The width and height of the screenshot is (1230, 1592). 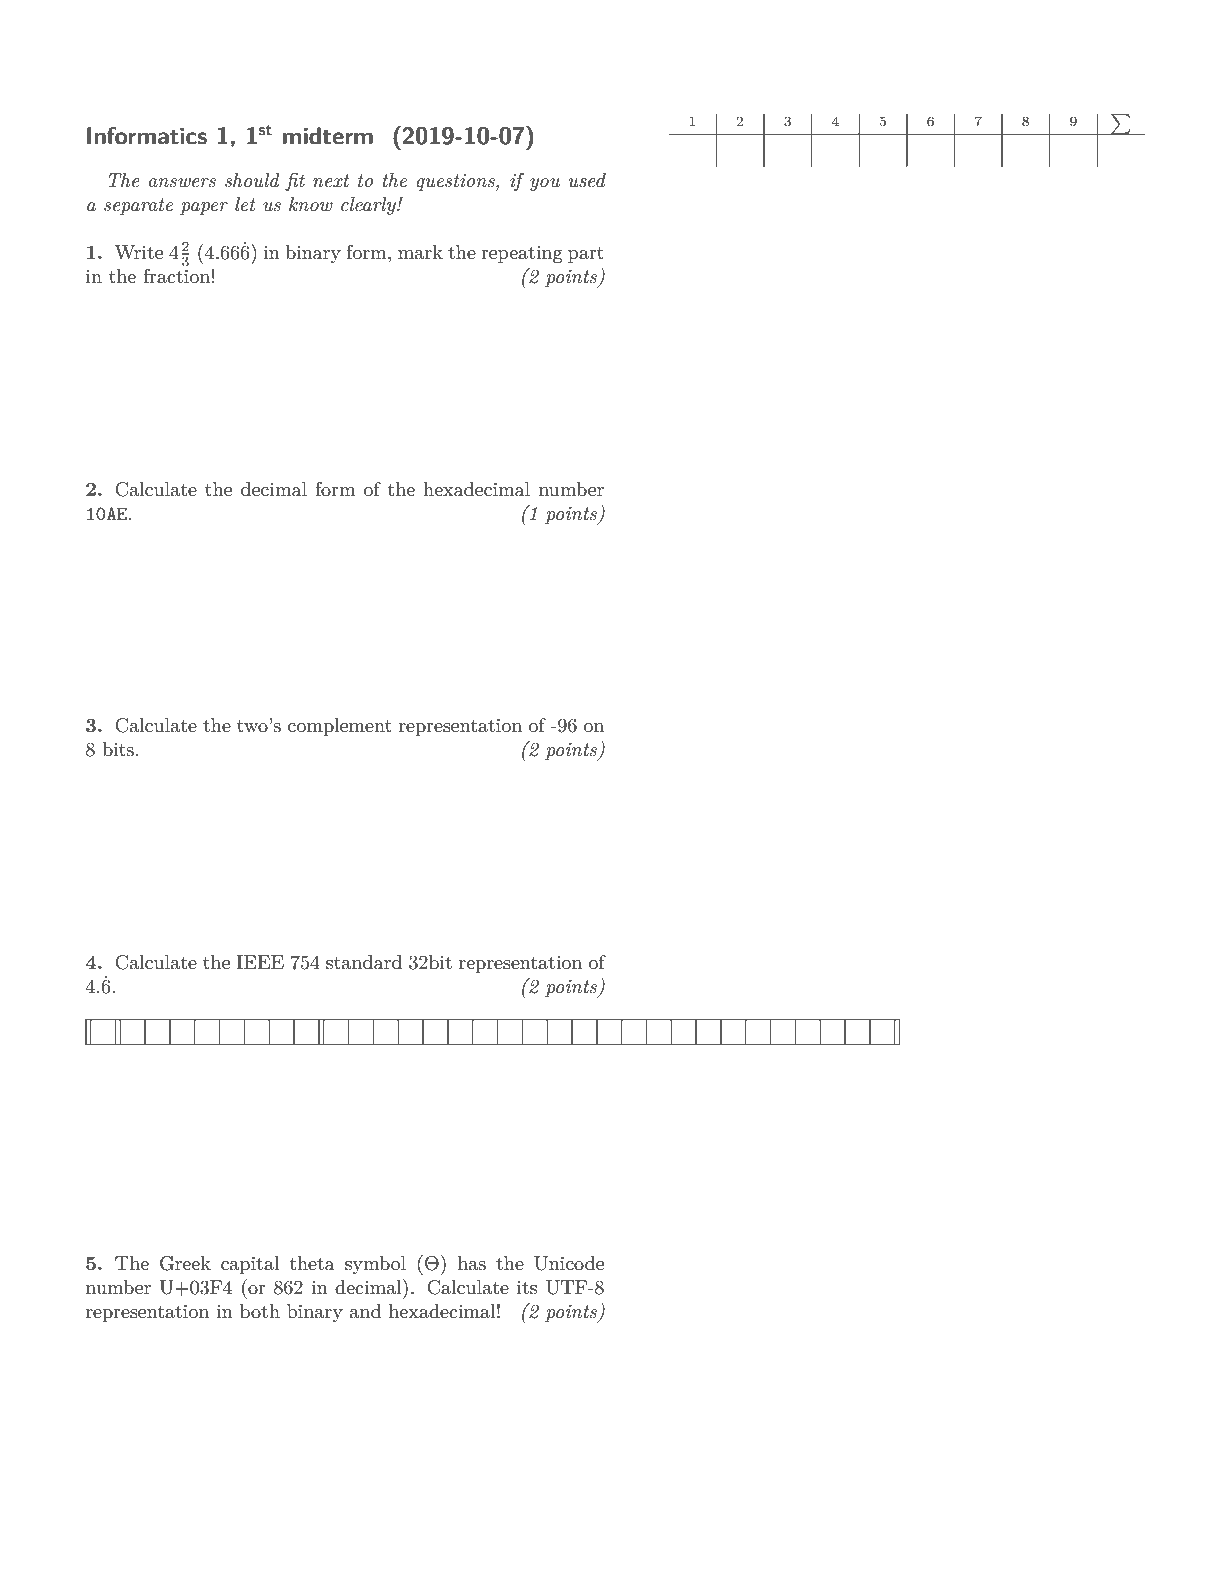 I want to click on IEEE, so click(x=260, y=962).
